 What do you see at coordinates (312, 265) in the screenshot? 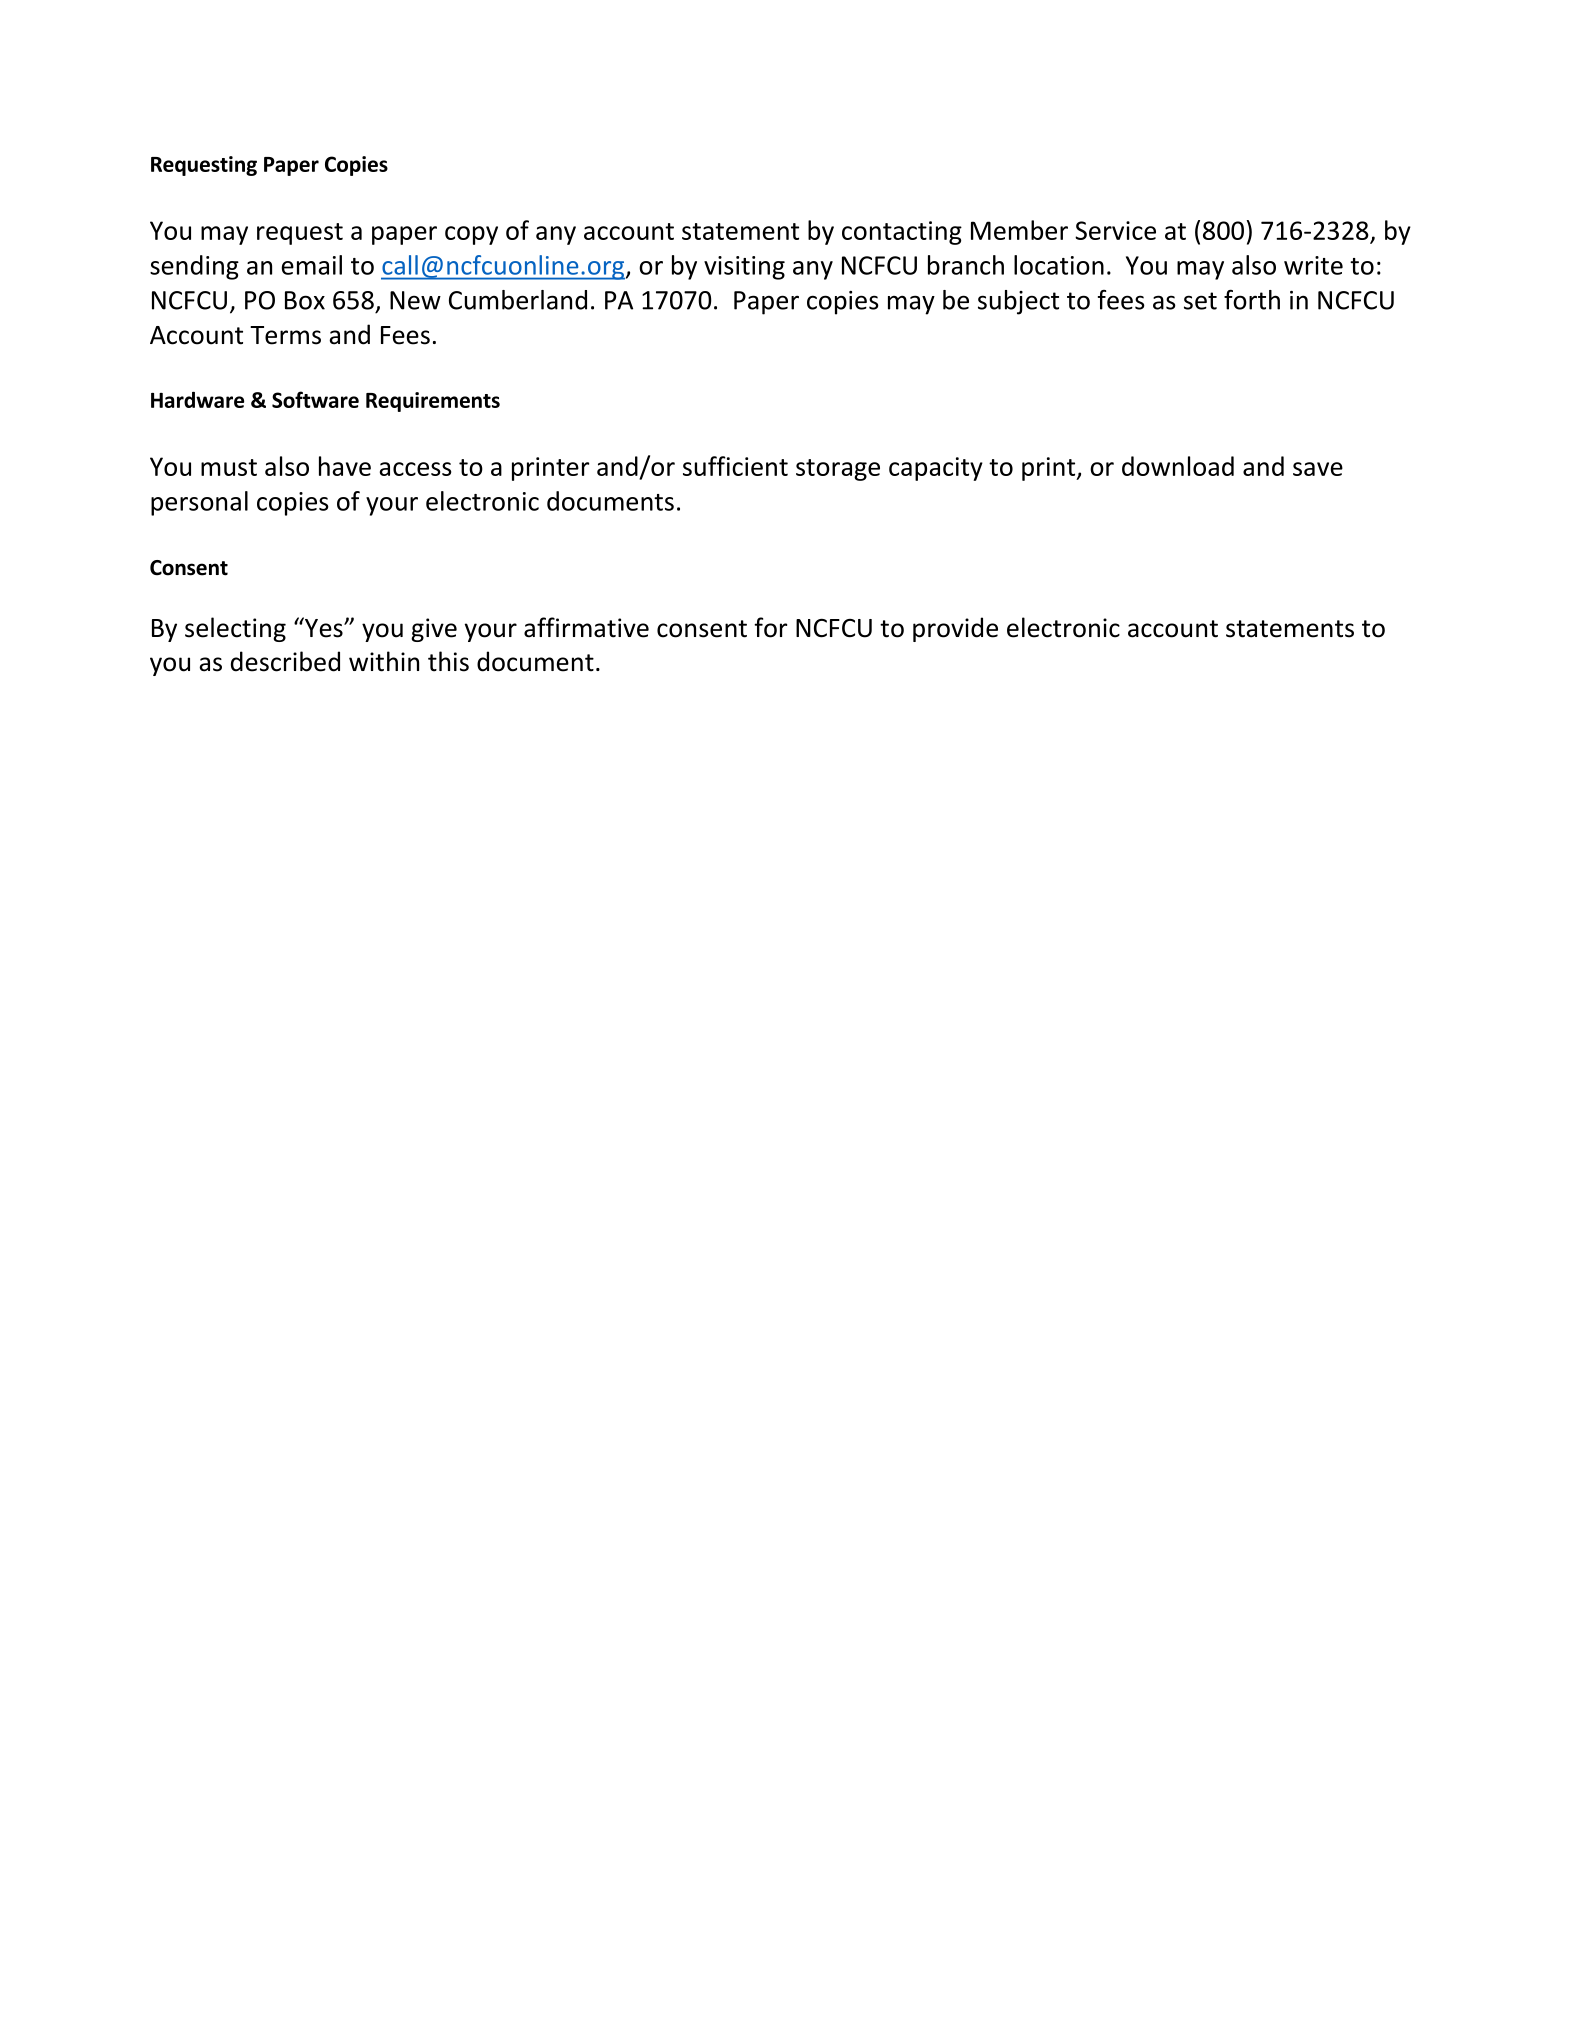
I see `email` at bounding box center [312, 265].
